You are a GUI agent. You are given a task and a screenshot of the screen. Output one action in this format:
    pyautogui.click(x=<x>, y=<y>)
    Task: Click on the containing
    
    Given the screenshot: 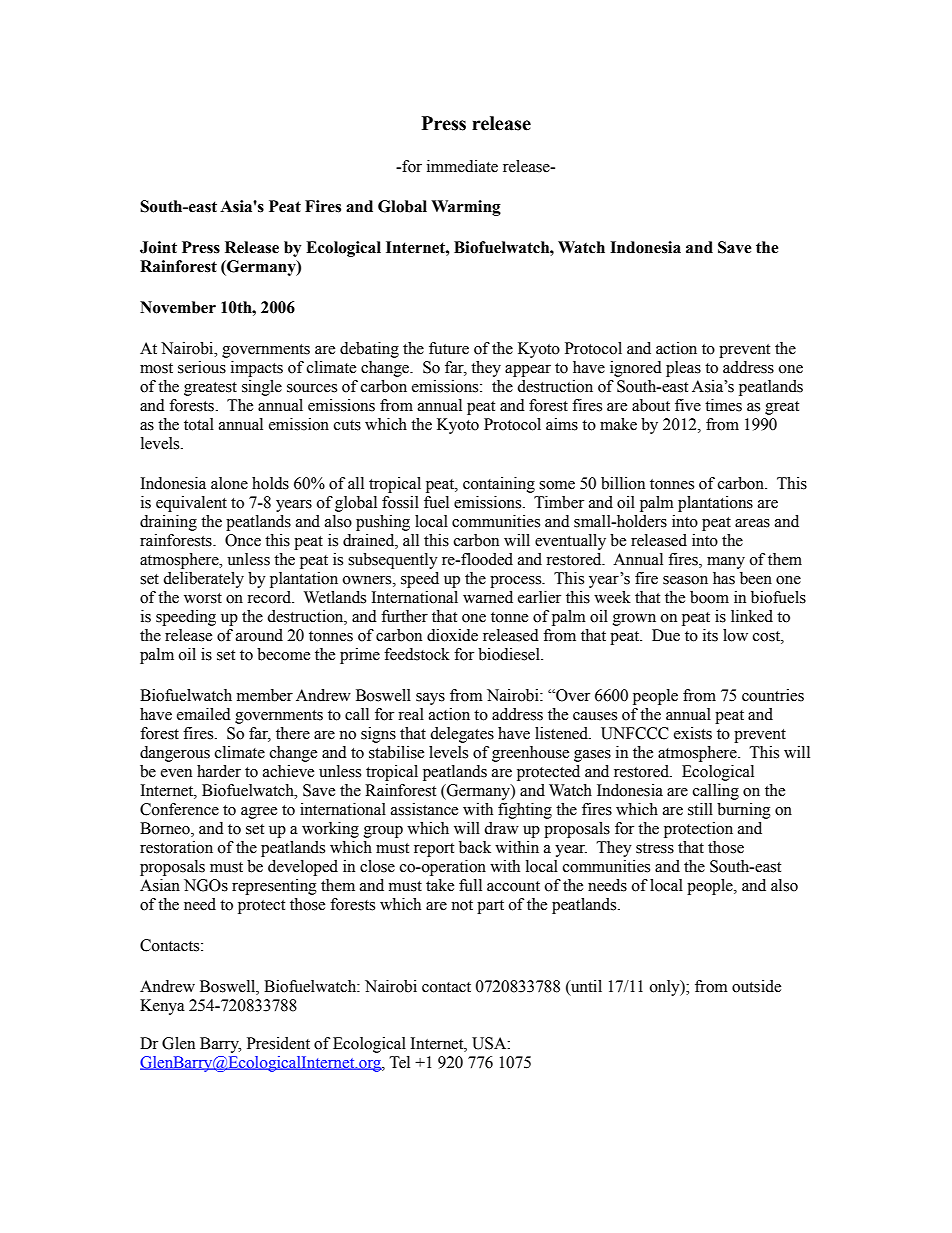 What is the action you would take?
    pyautogui.click(x=499, y=485)
